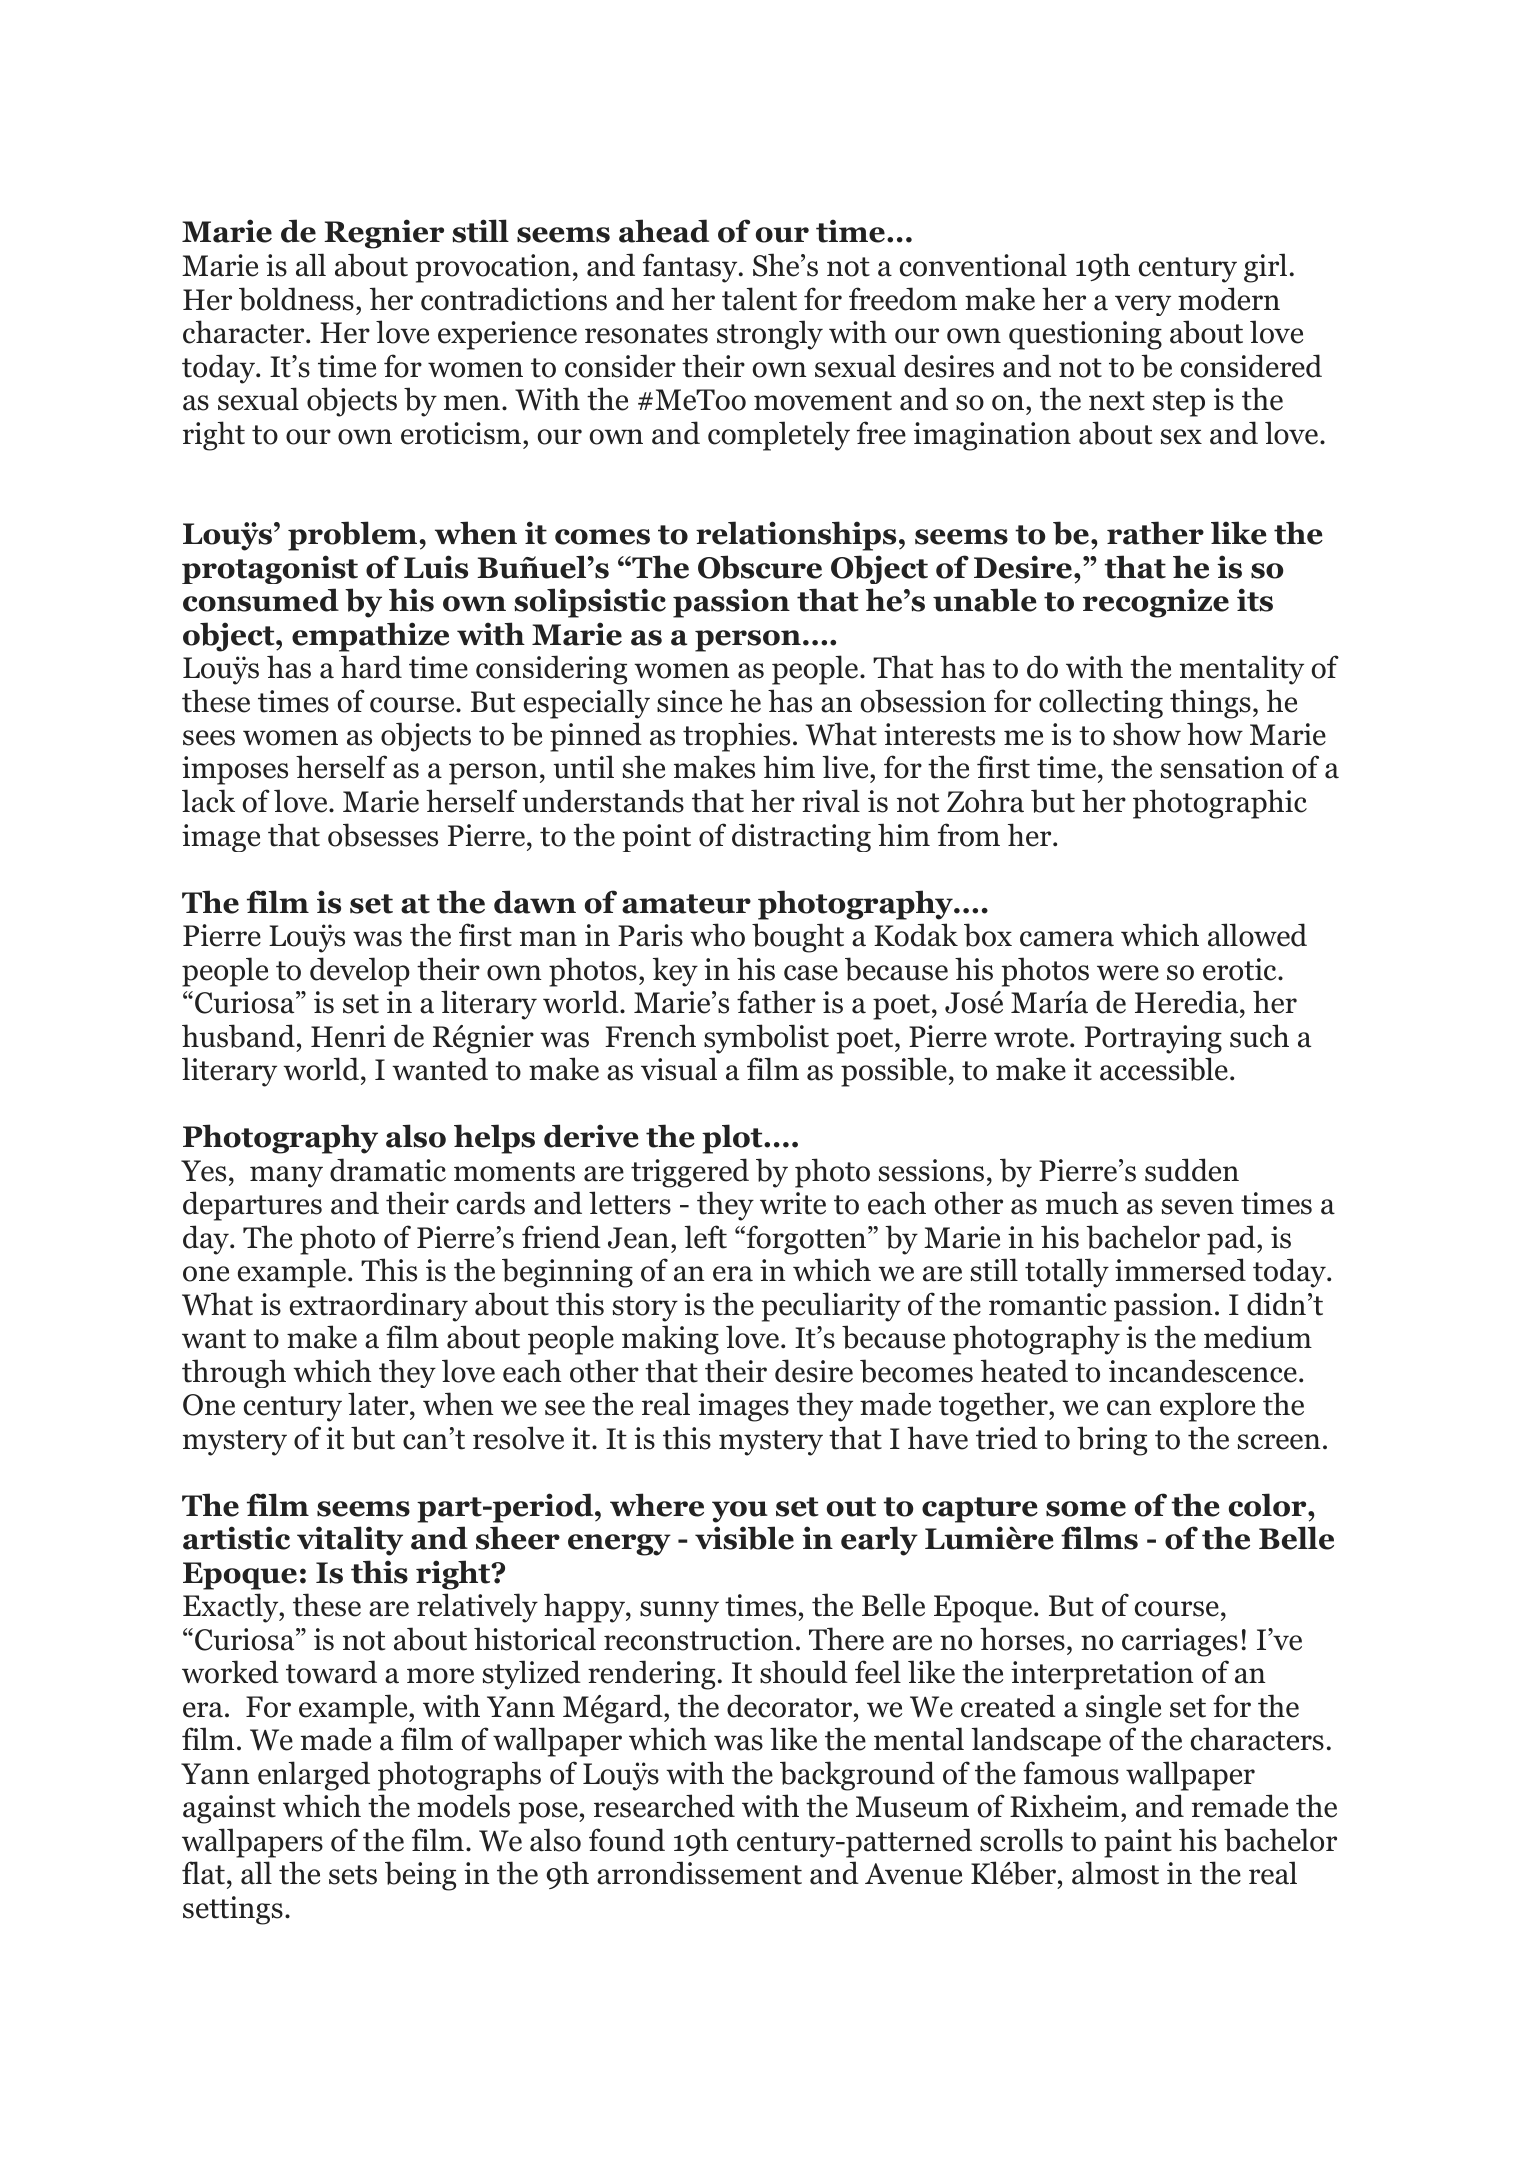  Describe the element at coordinates (296, 299) in the image. I see `boldness` at that location.
